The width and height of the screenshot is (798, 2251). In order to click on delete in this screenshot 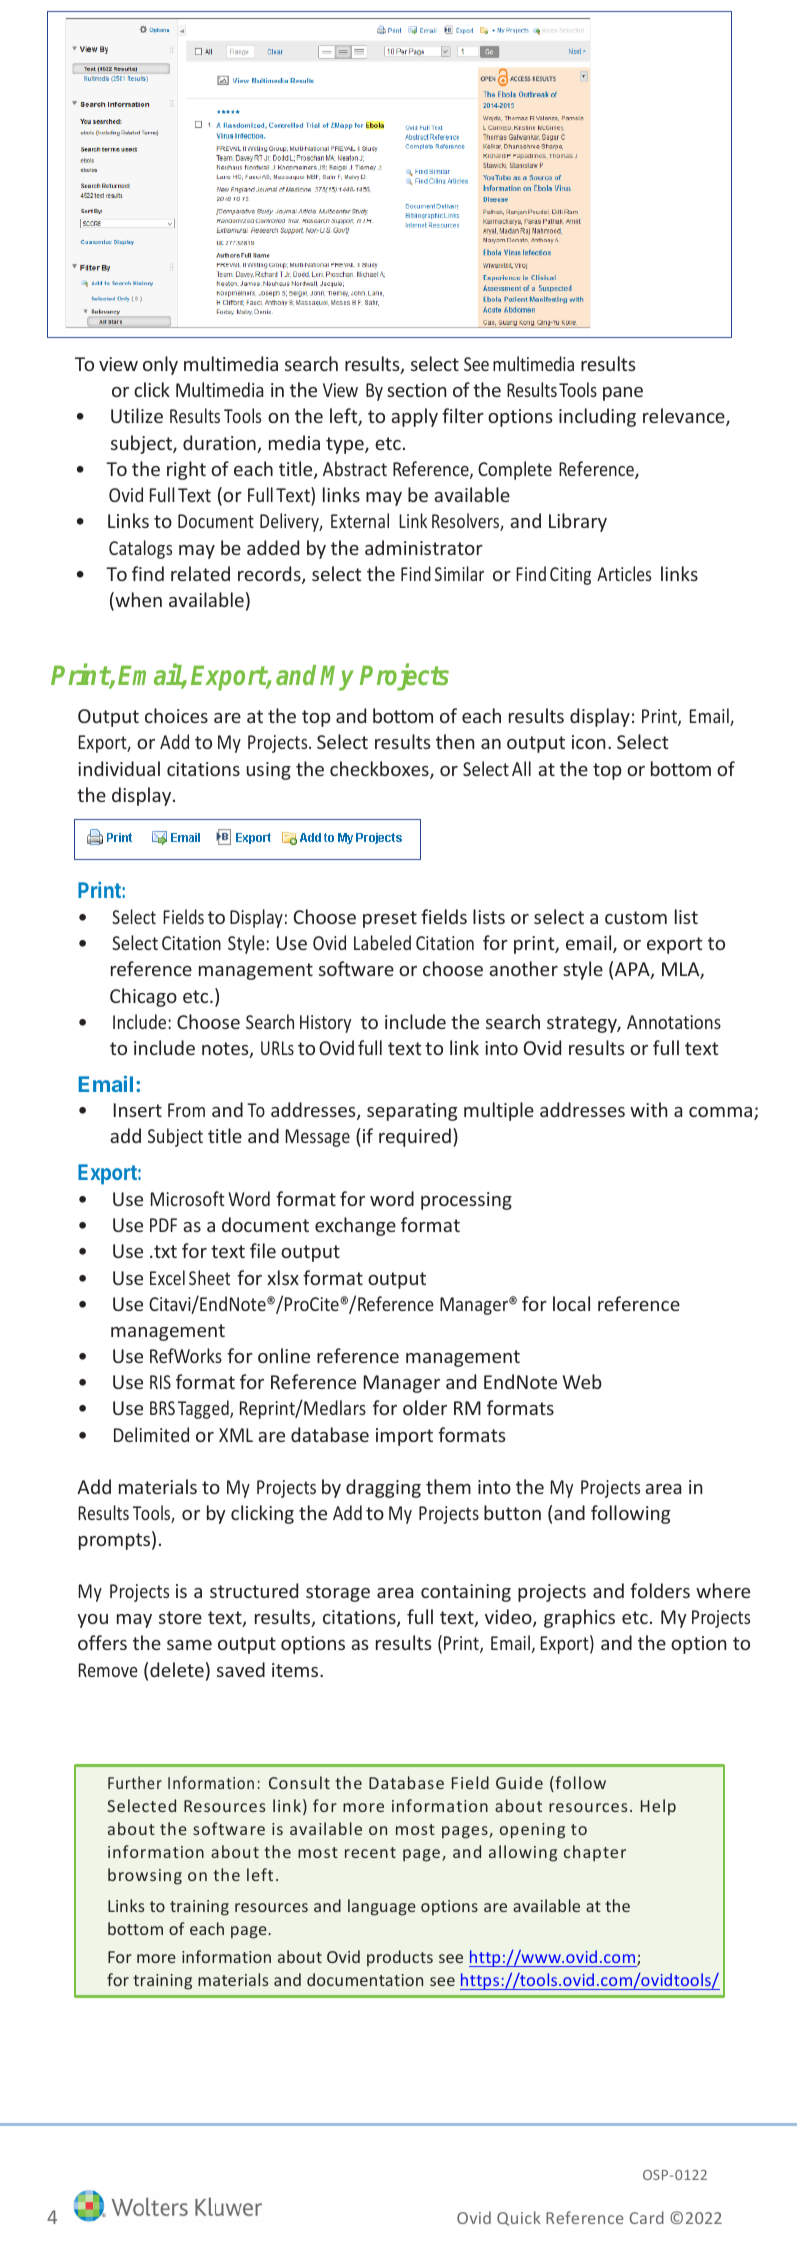, I will do `click(177, 1669)`.
